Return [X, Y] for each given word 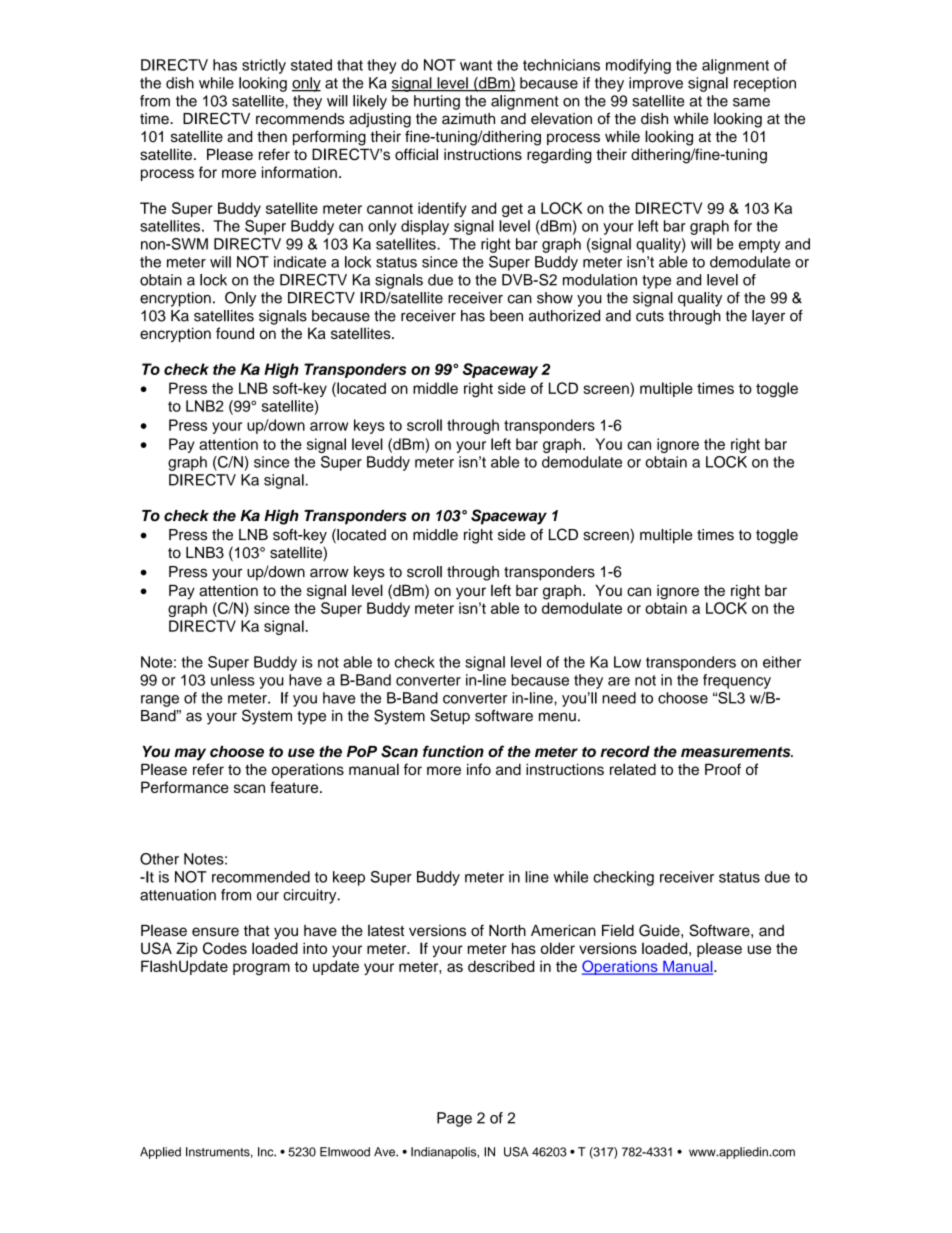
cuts [650, 316]
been [506, 316]
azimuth [468, 119]
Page [454, 1119]
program [261, 969]
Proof [723, 769]
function [453, 751]
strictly [264, 66]
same [751, 102]
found [235, 333]
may [190, 754]
